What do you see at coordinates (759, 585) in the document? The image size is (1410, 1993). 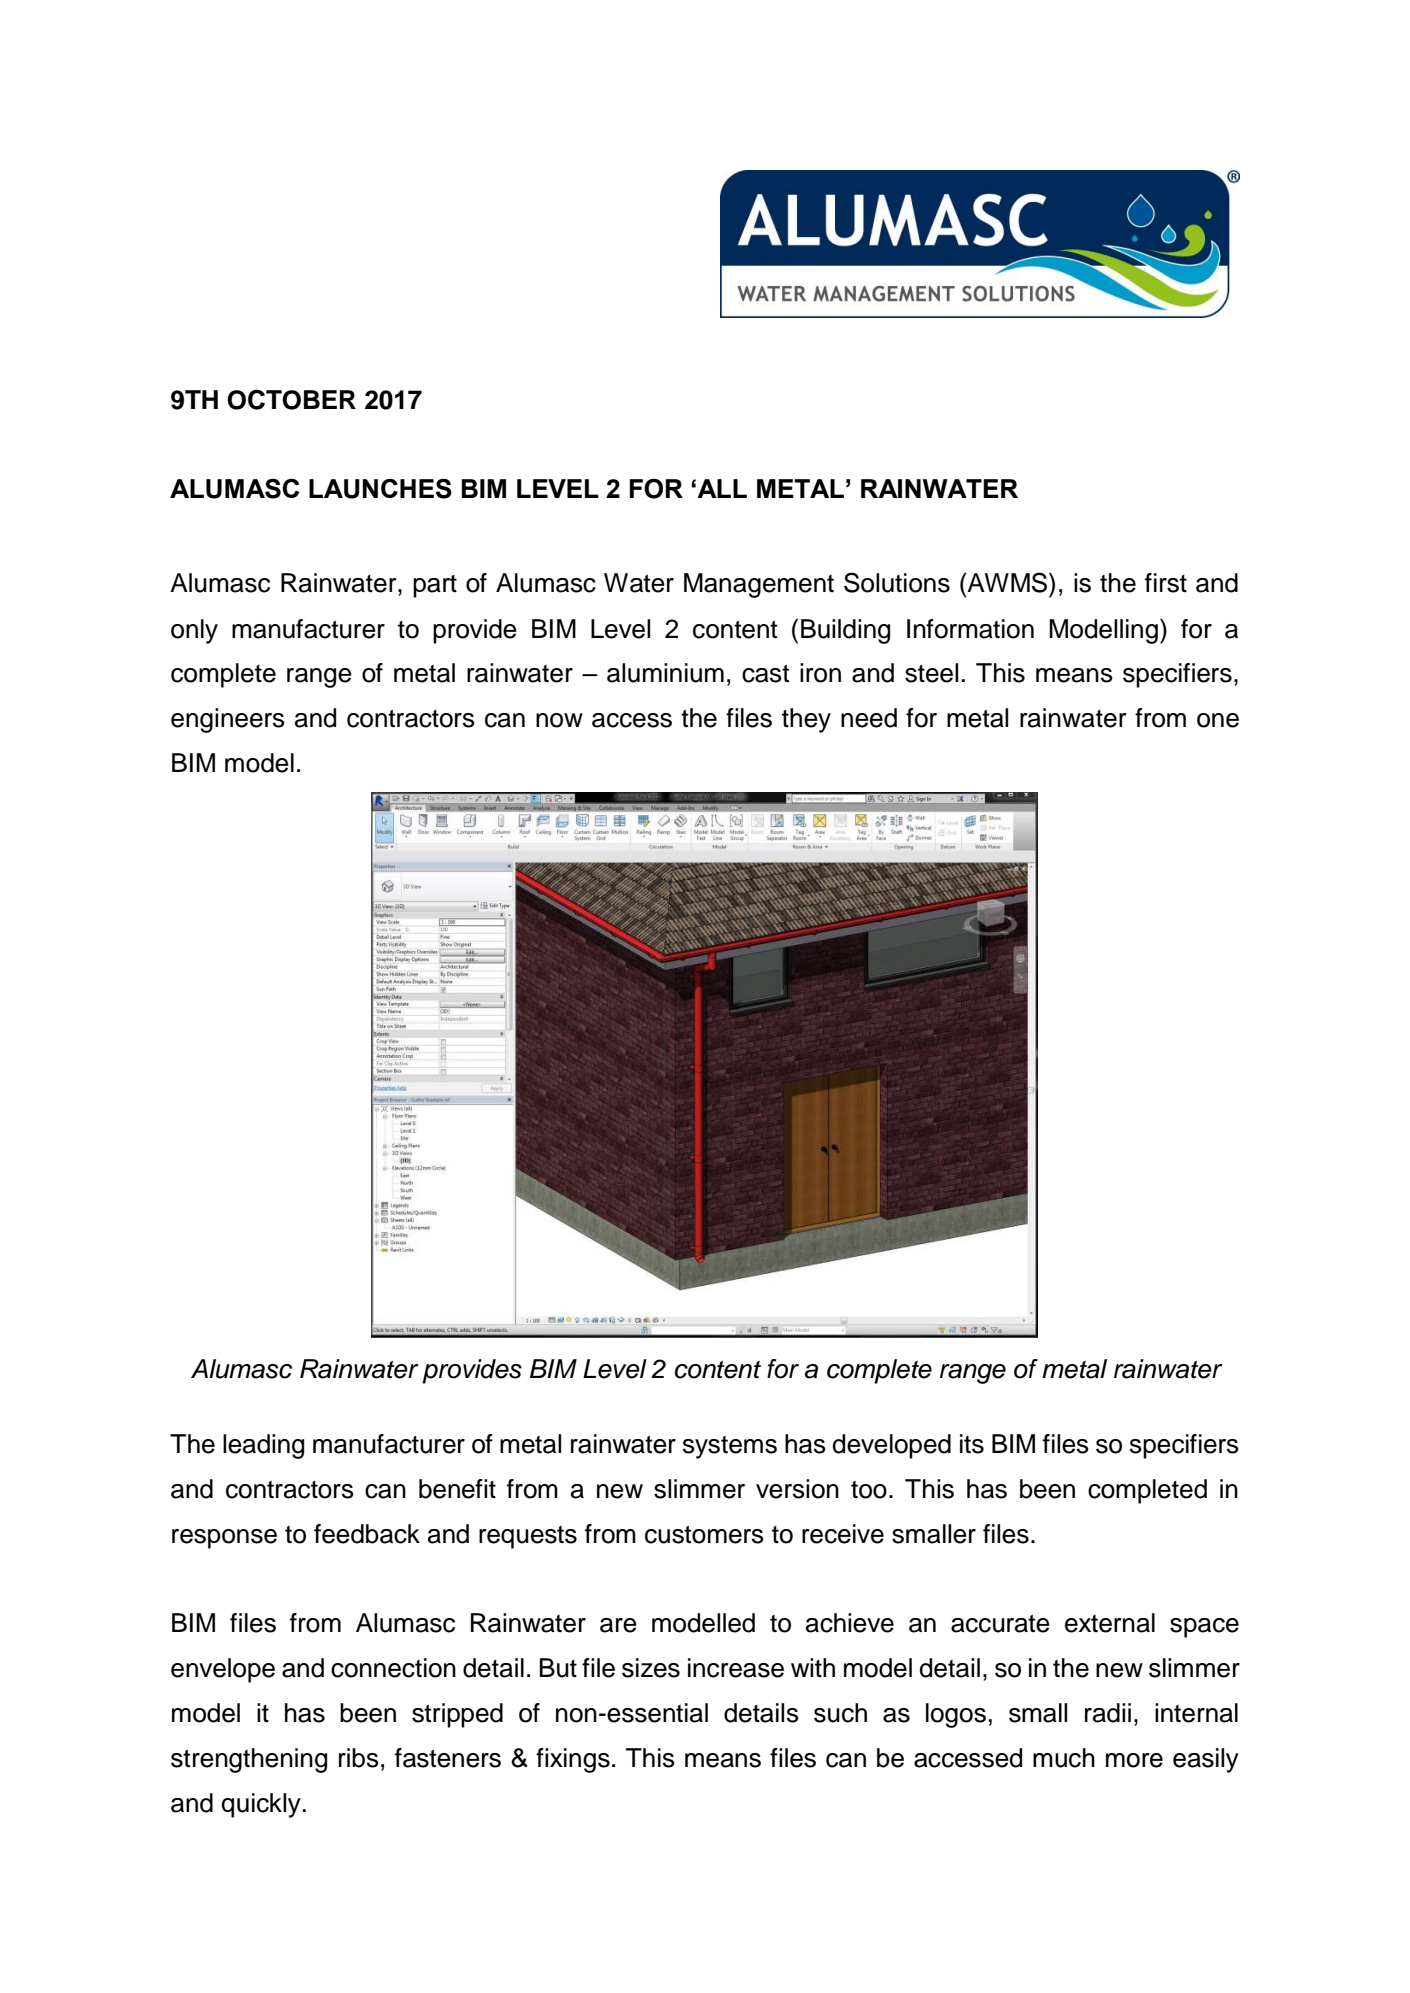 I see `Management` at bounding box center [759, 585].
